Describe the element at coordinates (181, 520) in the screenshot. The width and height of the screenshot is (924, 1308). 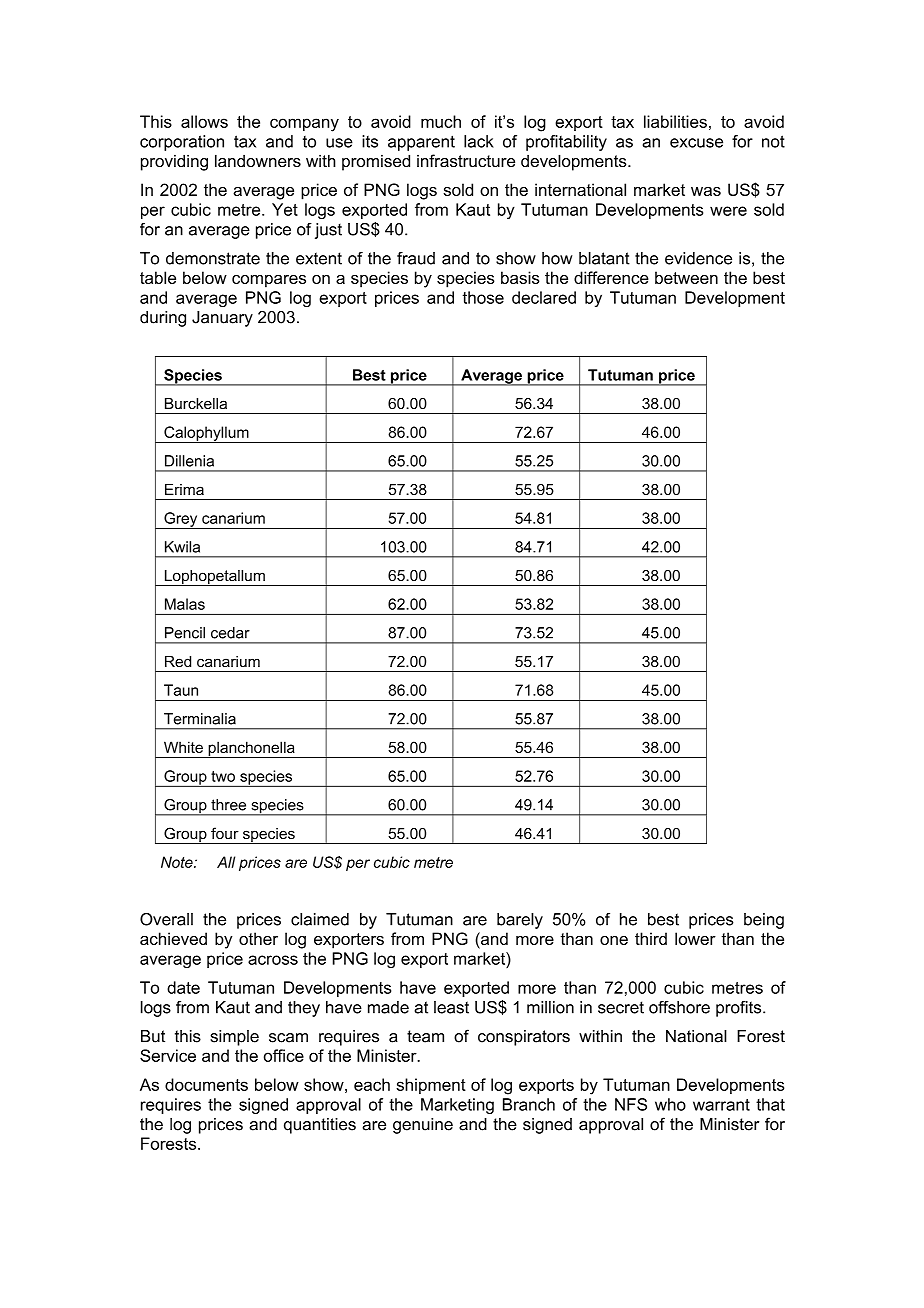
I see `Grey` at that location.
